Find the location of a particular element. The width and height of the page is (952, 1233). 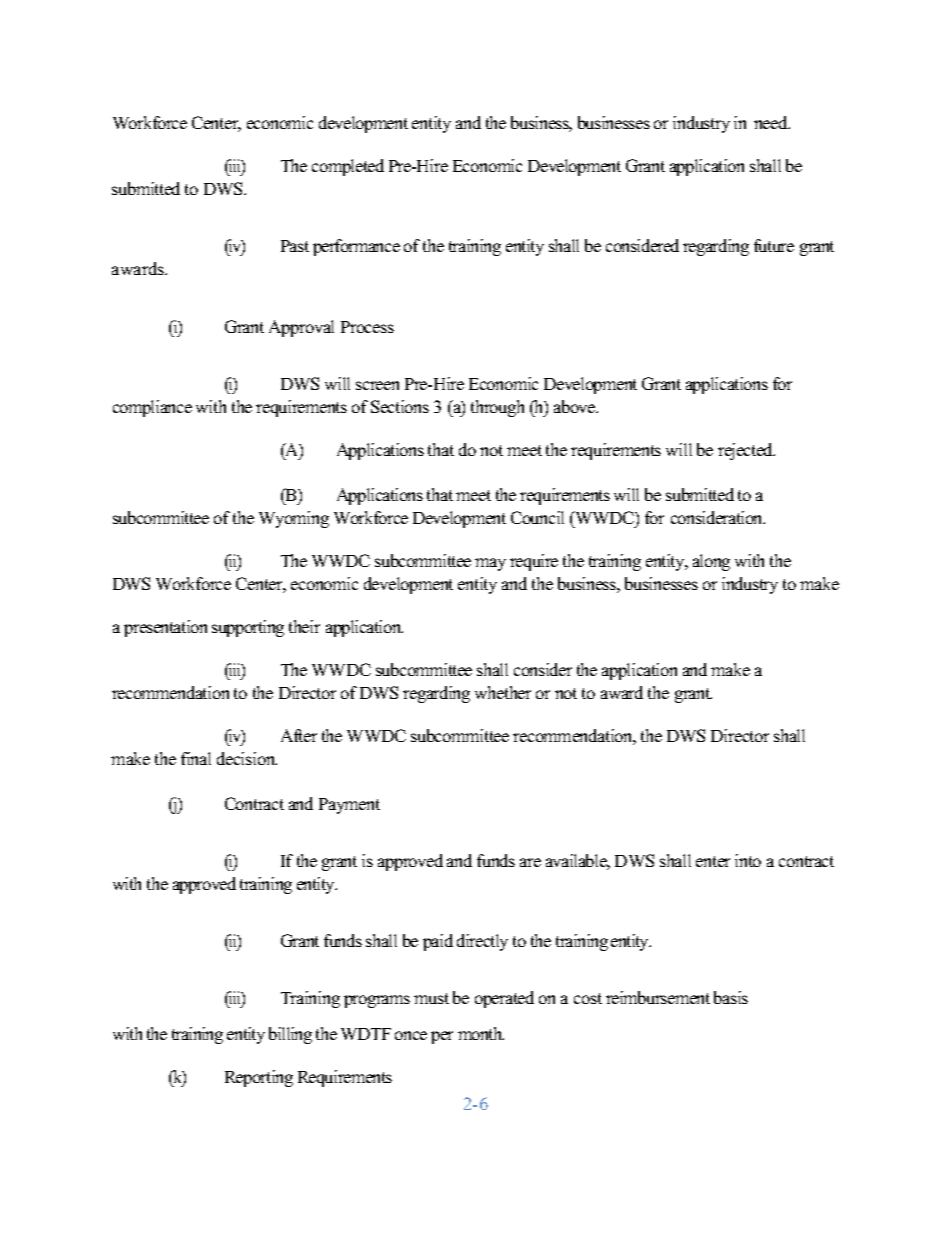

decision is located at coordinates (247, 758).
